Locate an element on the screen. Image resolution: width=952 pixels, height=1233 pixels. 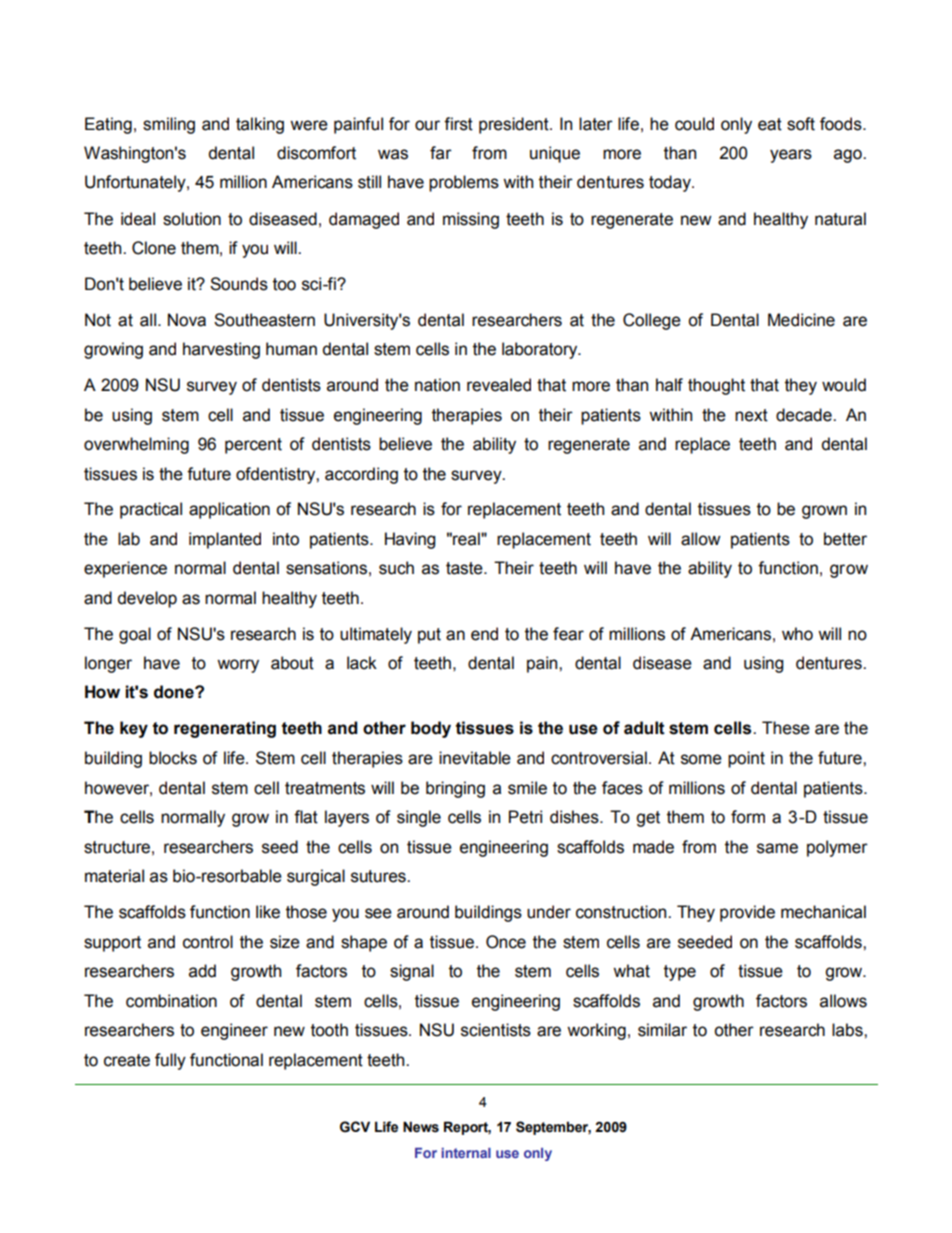
provide is located at coordinates (747, 913).
